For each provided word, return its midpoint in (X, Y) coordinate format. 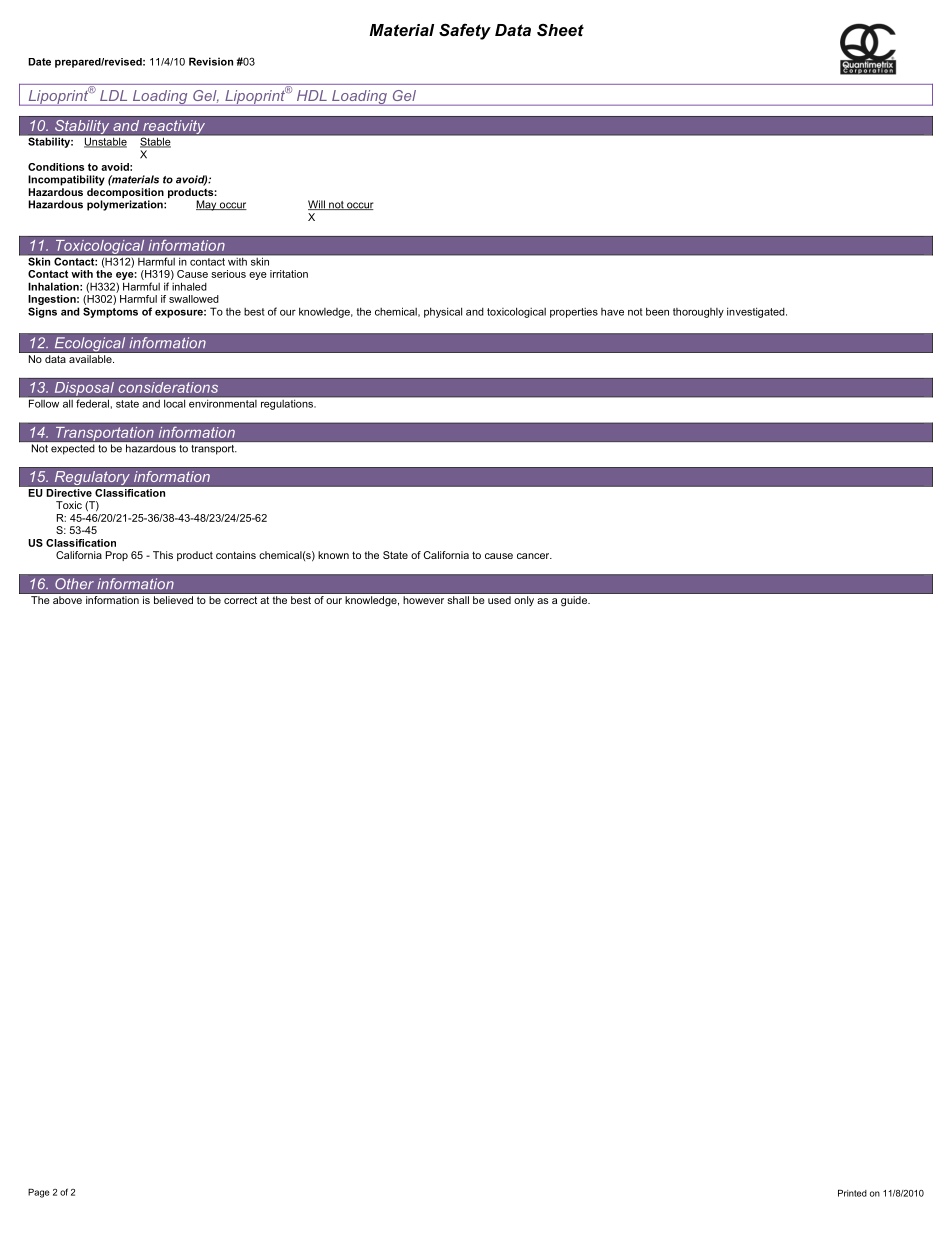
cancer (534, 556)
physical (443, 312)
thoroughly (698, 313)
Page (39, 1193)
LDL (113, 95)
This (163, 555)
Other (74, 584)
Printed (852, 1193)
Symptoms (110, 312)
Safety (465, 31)
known (333, 555)
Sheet (560, 30)
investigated (757, 312)
